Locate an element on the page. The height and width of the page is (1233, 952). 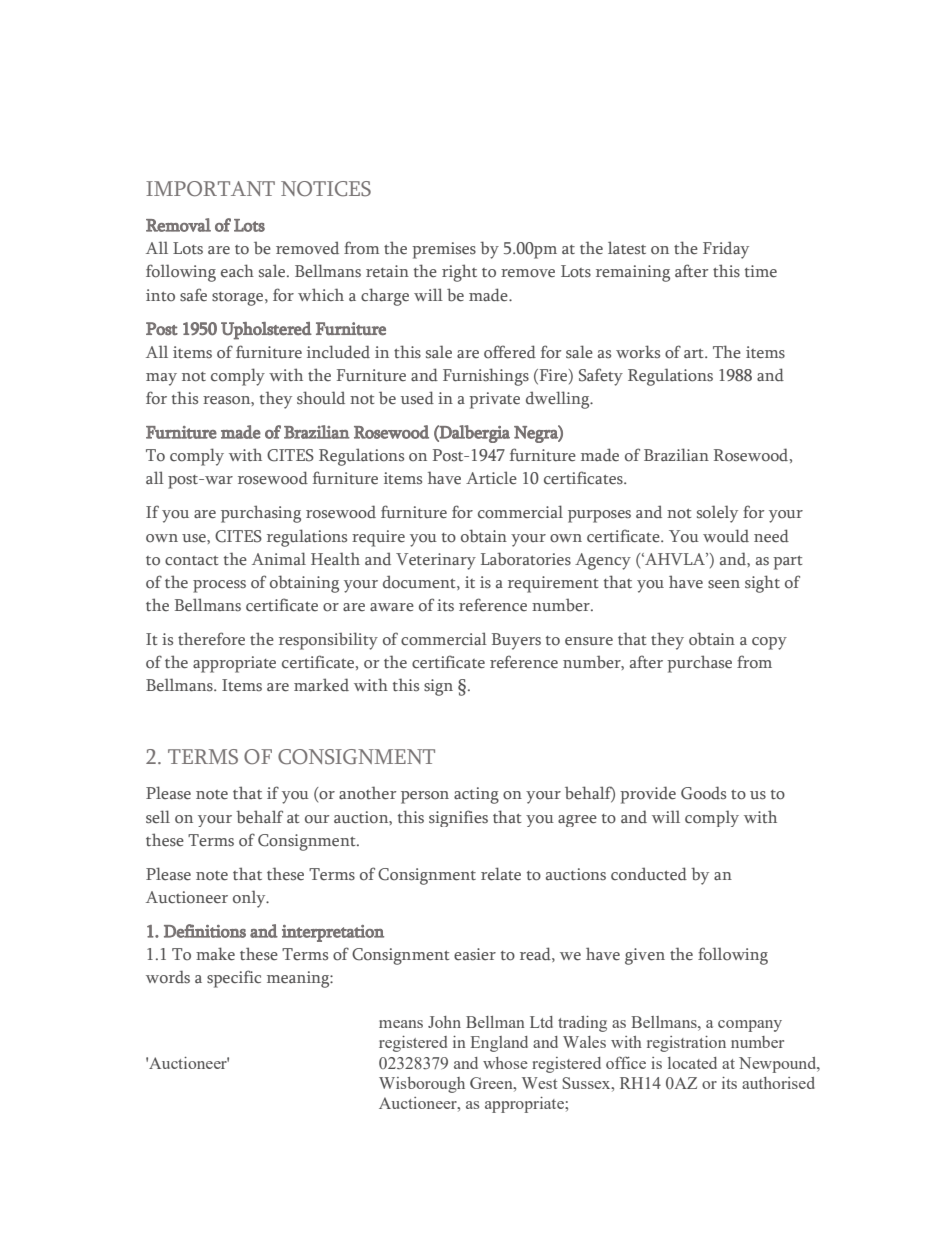
Friday is located at coordinates (726, 250).
